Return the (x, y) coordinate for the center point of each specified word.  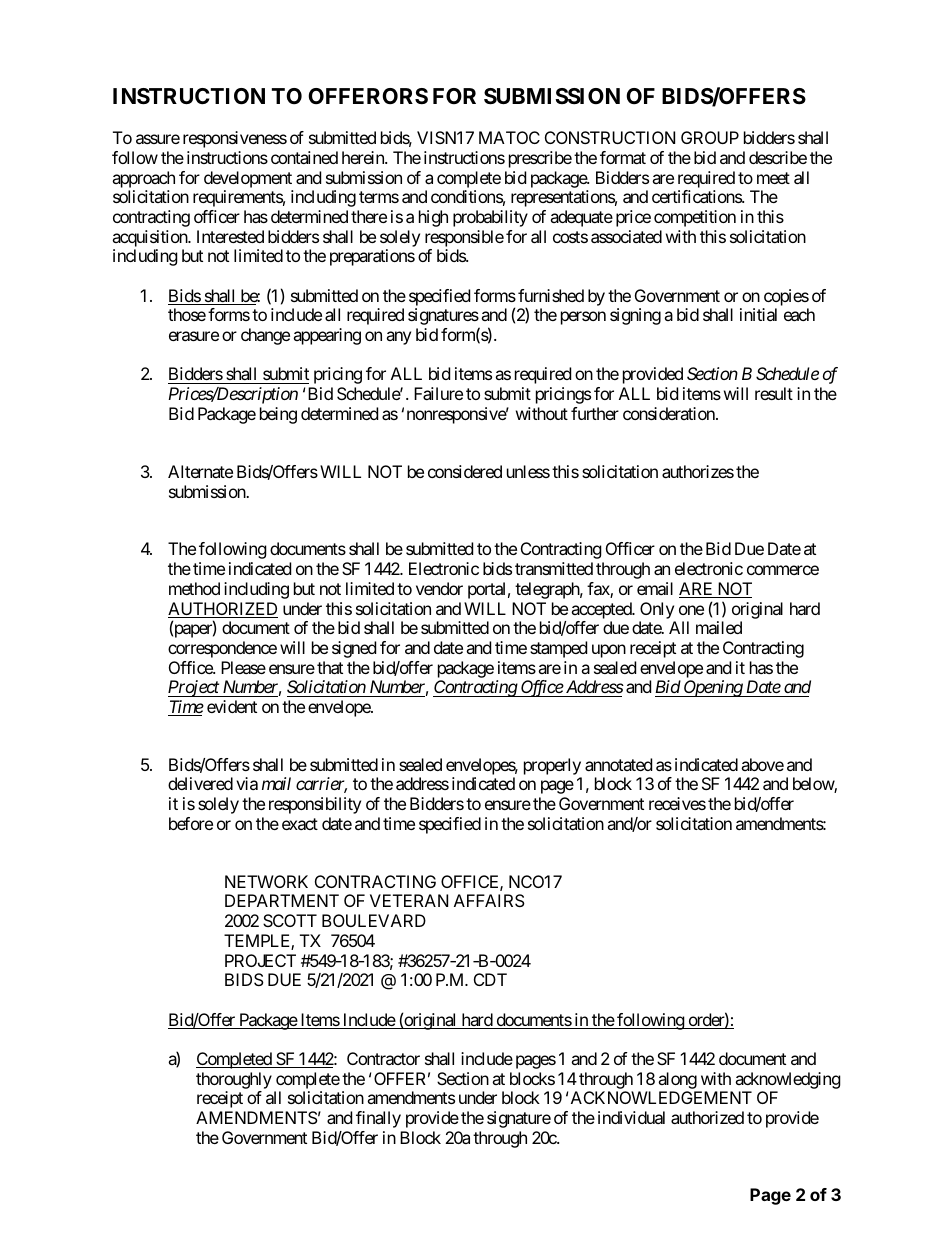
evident (232, 706)
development (248, 179)
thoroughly (234, 1080)
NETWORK (266, 881)
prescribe (540, 159)
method (194, 588)
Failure (438, 393)
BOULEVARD (374, 920)
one (691, 610)
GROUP (710, 137)
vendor (439, 588)
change (265, 336)
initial (758, 314)
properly (553, 768)
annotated (618, 764)
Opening (713, 688)
